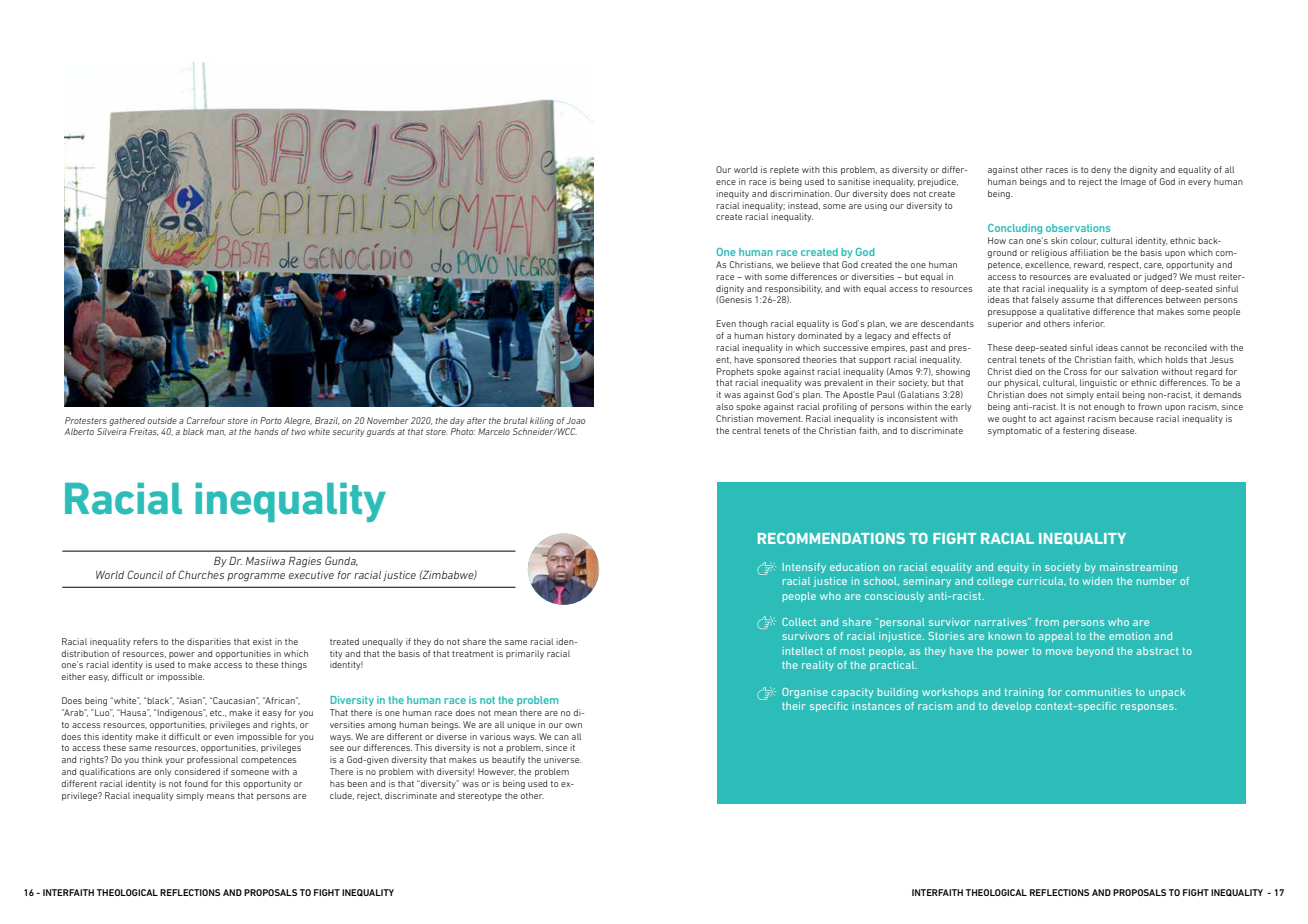 The height and width of the screenshot is (924, 1308). Describe the element at coordinates (1133, 182) in the screenshot. I see `Image` at that location.
